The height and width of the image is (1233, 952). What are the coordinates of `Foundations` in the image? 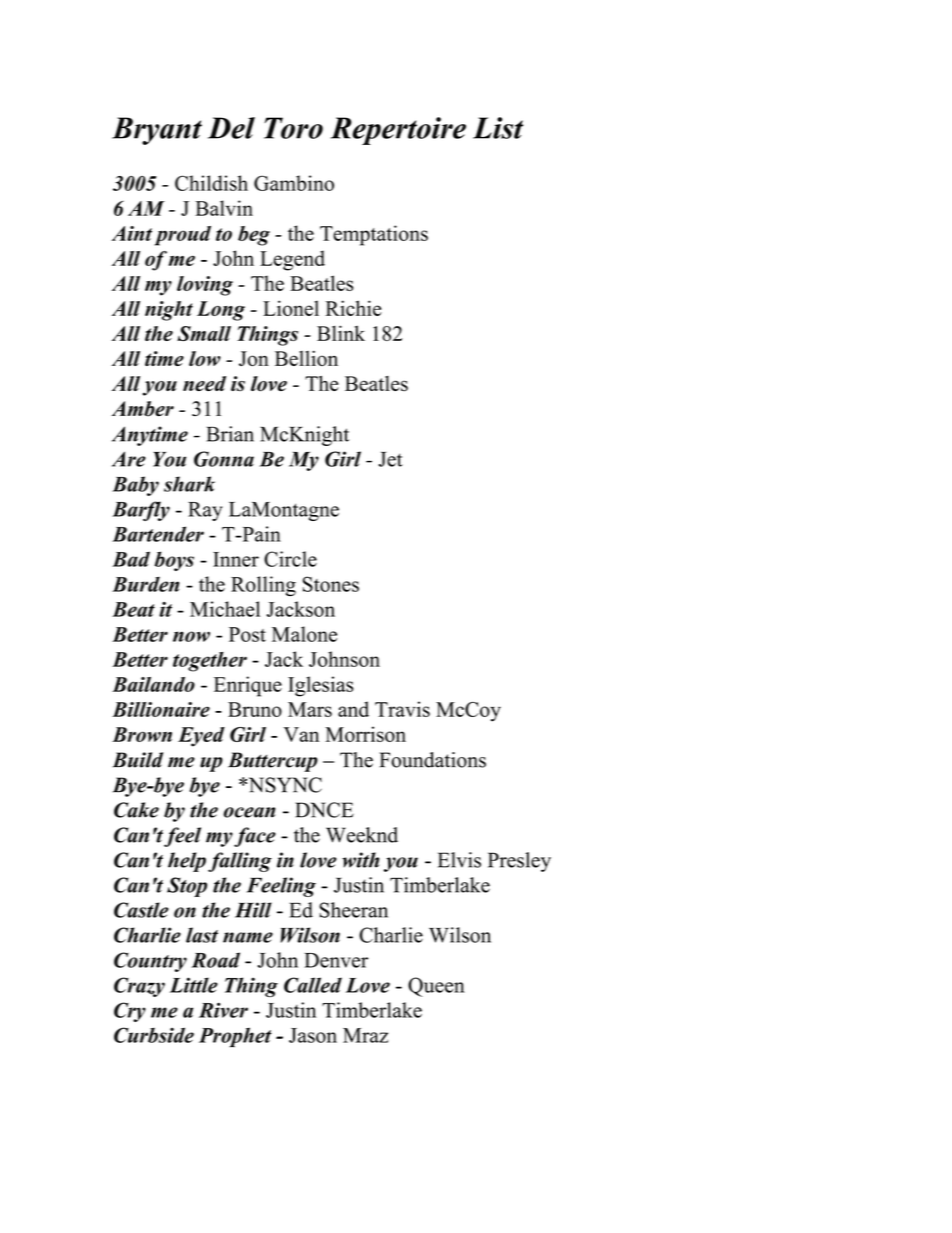 It's located at (432, 760).
